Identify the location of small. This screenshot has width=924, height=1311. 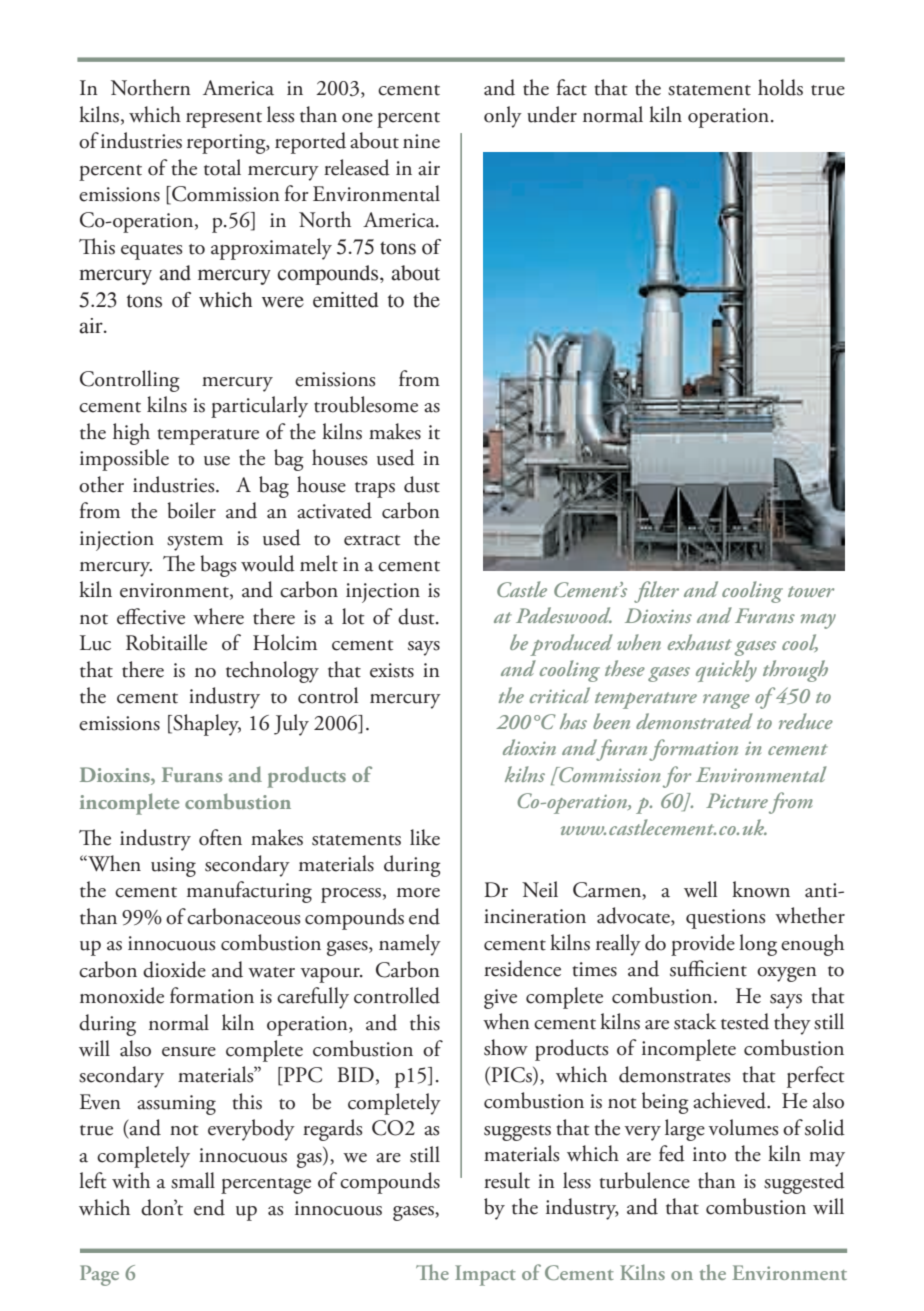
(193, 1180).
